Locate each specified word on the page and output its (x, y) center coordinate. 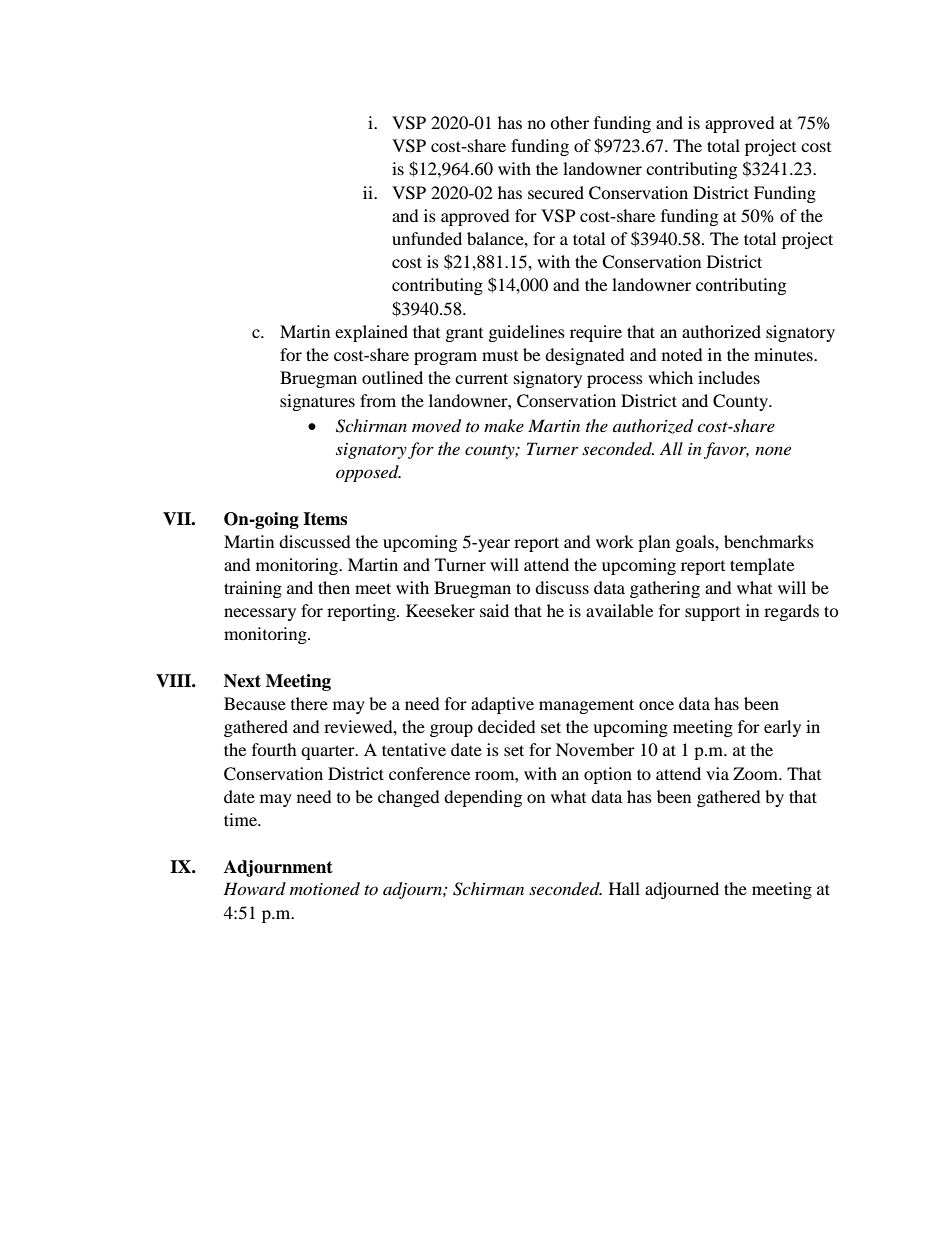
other (569, 122)
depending (483, 798)
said (494, 610)
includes (729, 377)
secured (556, 192)
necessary (260, 614)
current (481, 378)
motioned (325, 888)
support (712, 614)
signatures (317, 402)
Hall (624, 888)
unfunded (427, 238)
